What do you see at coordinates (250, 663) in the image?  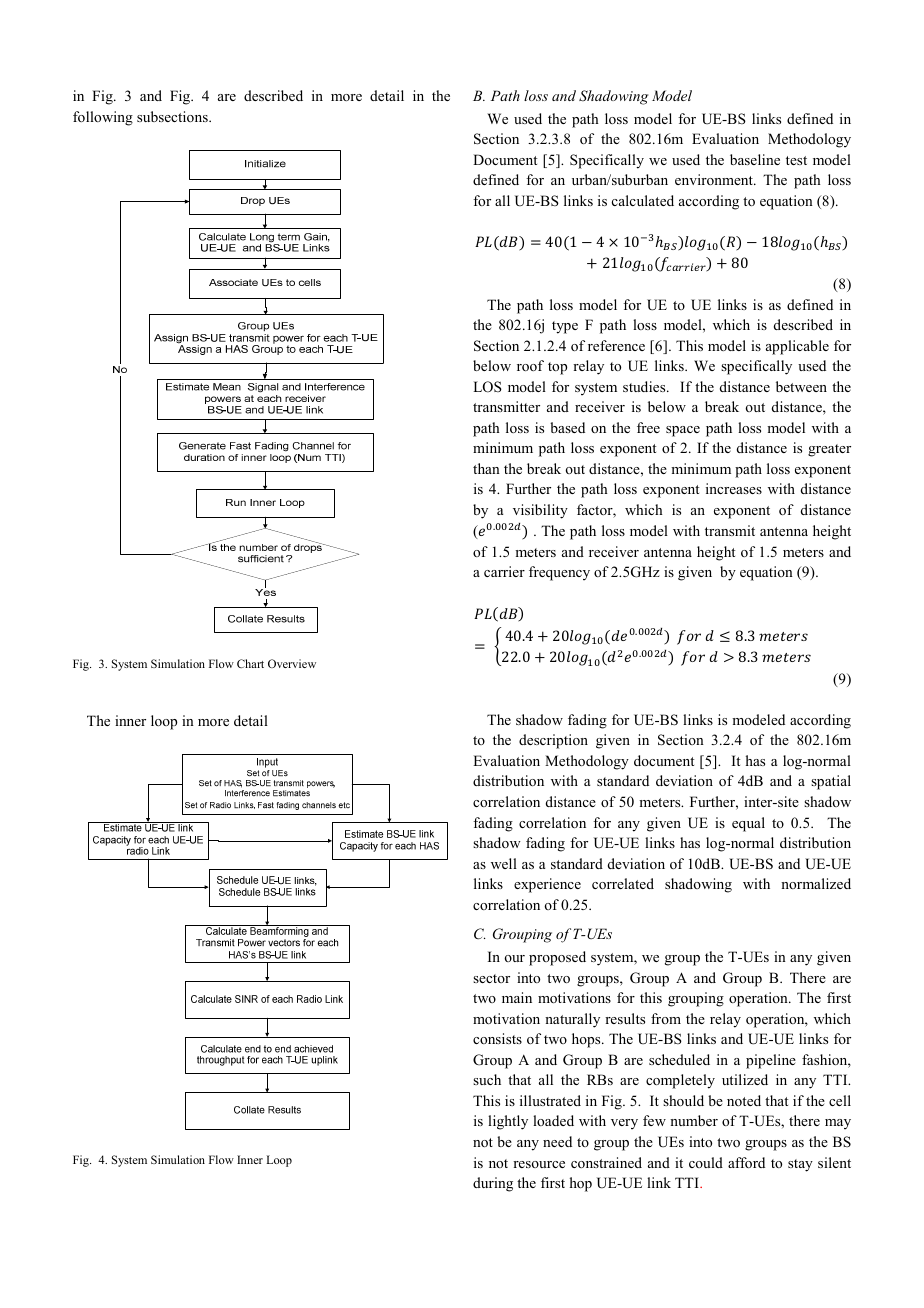 I see `Chart` at bounding box center [250, 663].
